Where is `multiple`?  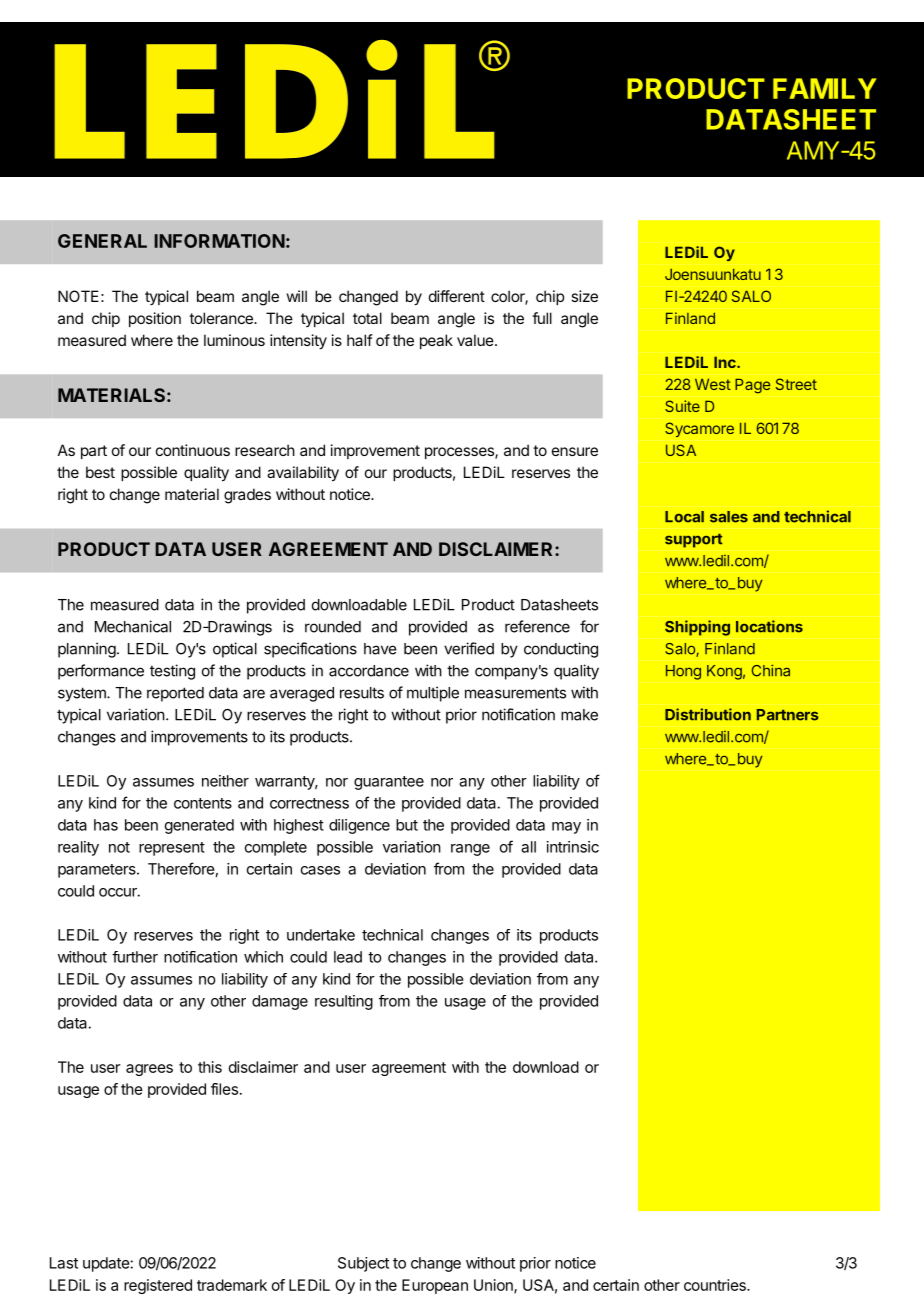
multiple is located at coordinates (433, 694).
